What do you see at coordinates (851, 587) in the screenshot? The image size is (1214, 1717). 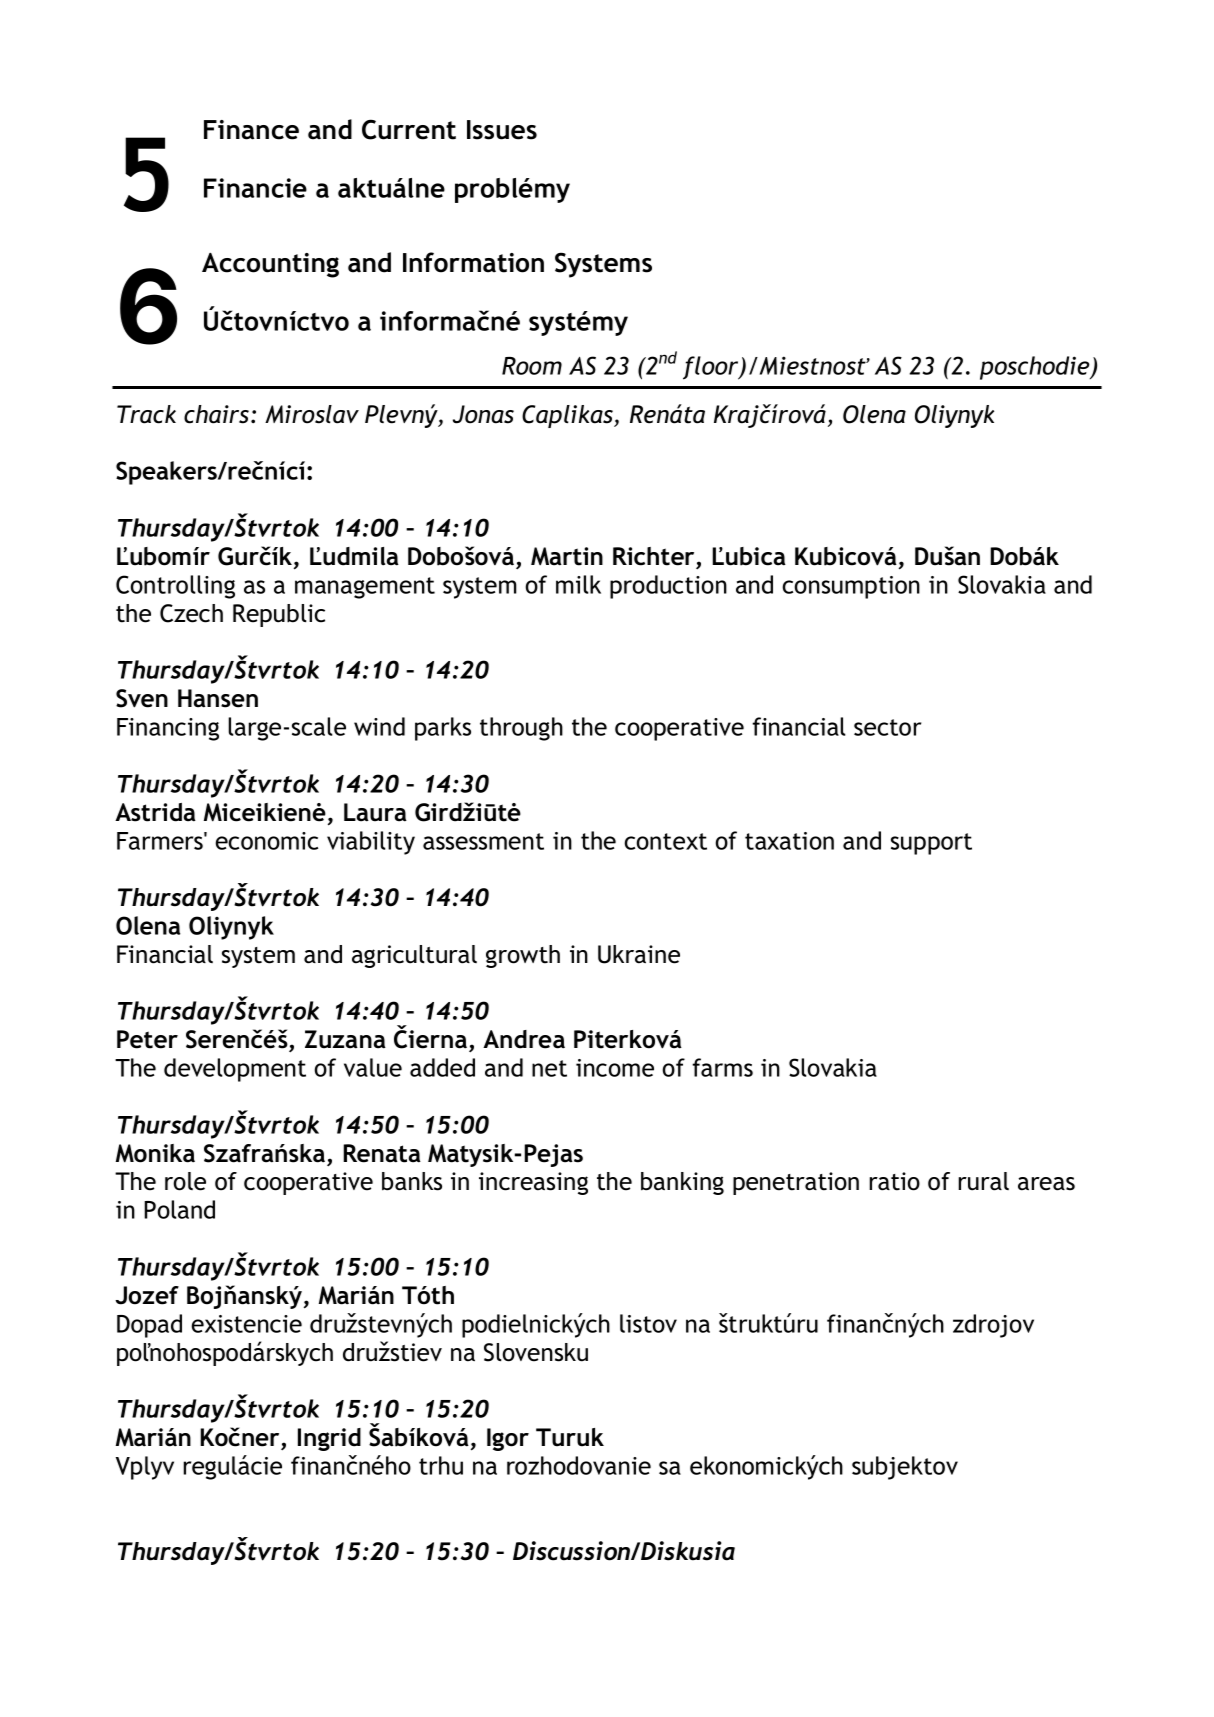 I see `consumption` at bounding box center [851, 587].
